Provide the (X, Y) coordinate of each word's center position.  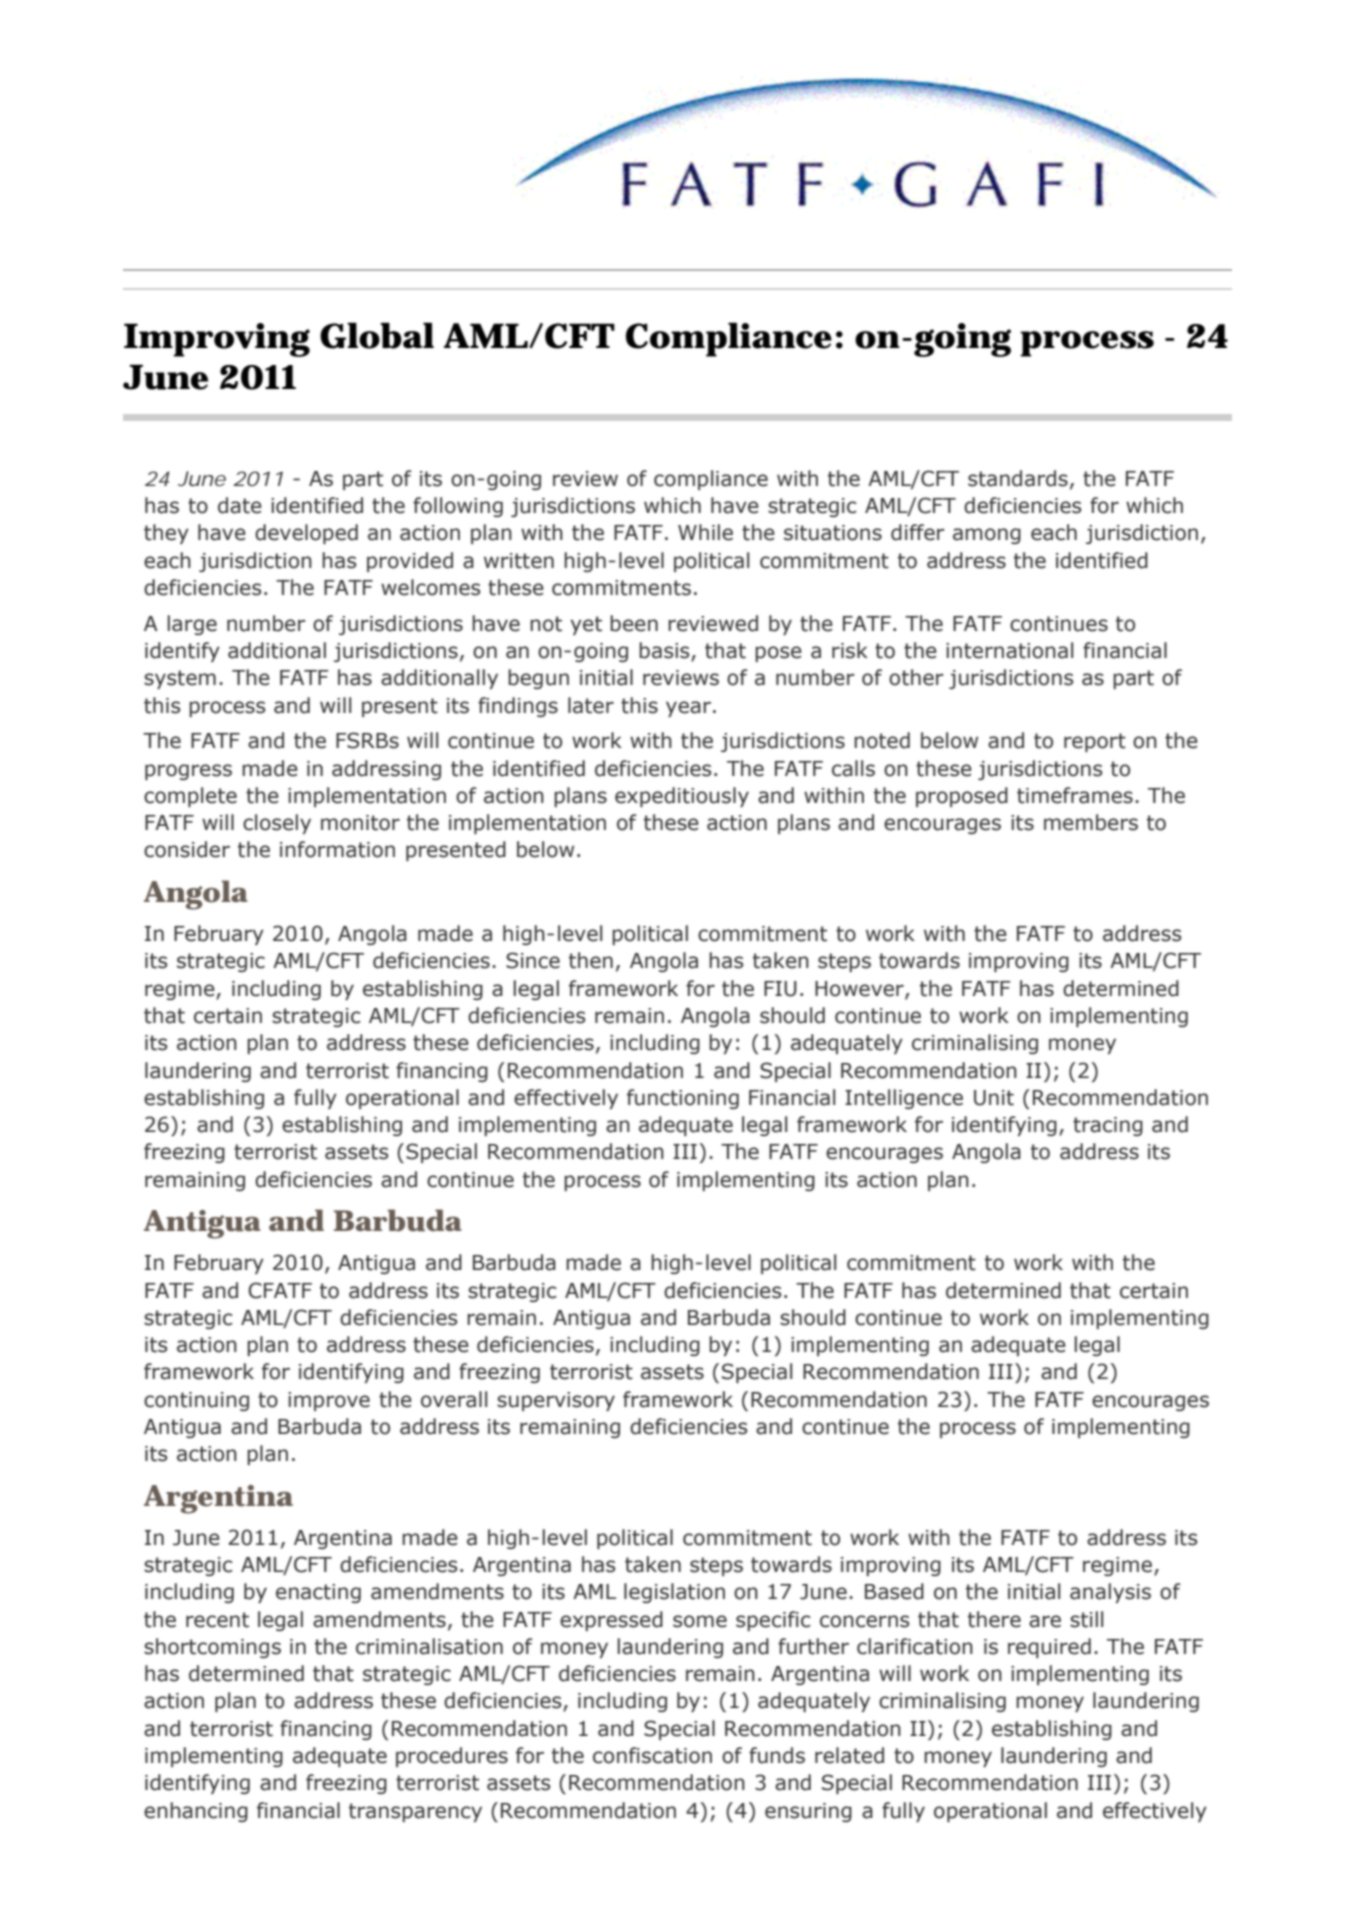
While (705, 532)
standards (1018, 478)
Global (377, 335)
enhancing (196, 1812)
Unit (994, 1098)
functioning (683, 1099)
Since (533, 960)
